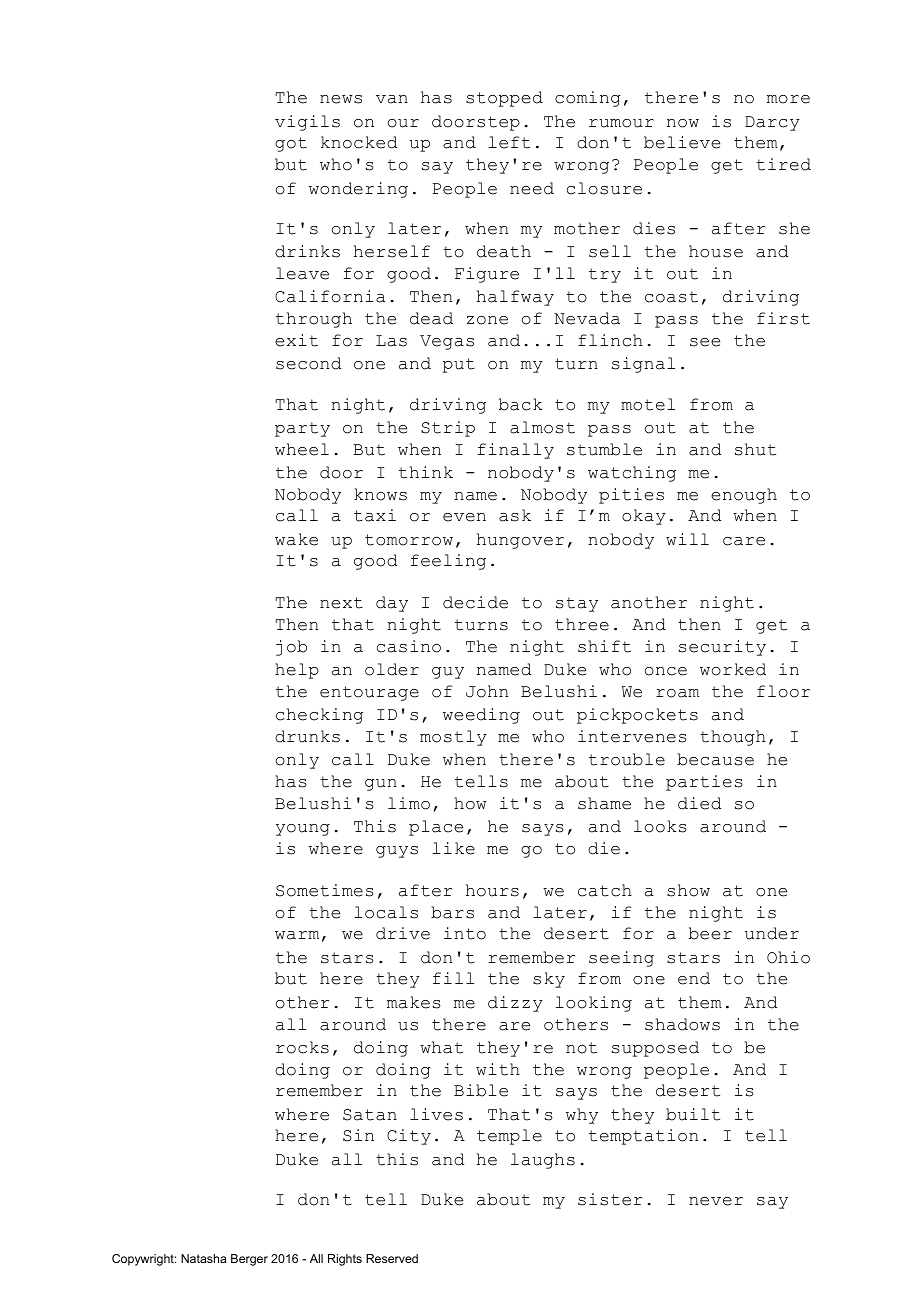 This screenshot has width=924, height=1308. I want to click on got, so click(291, 144).
